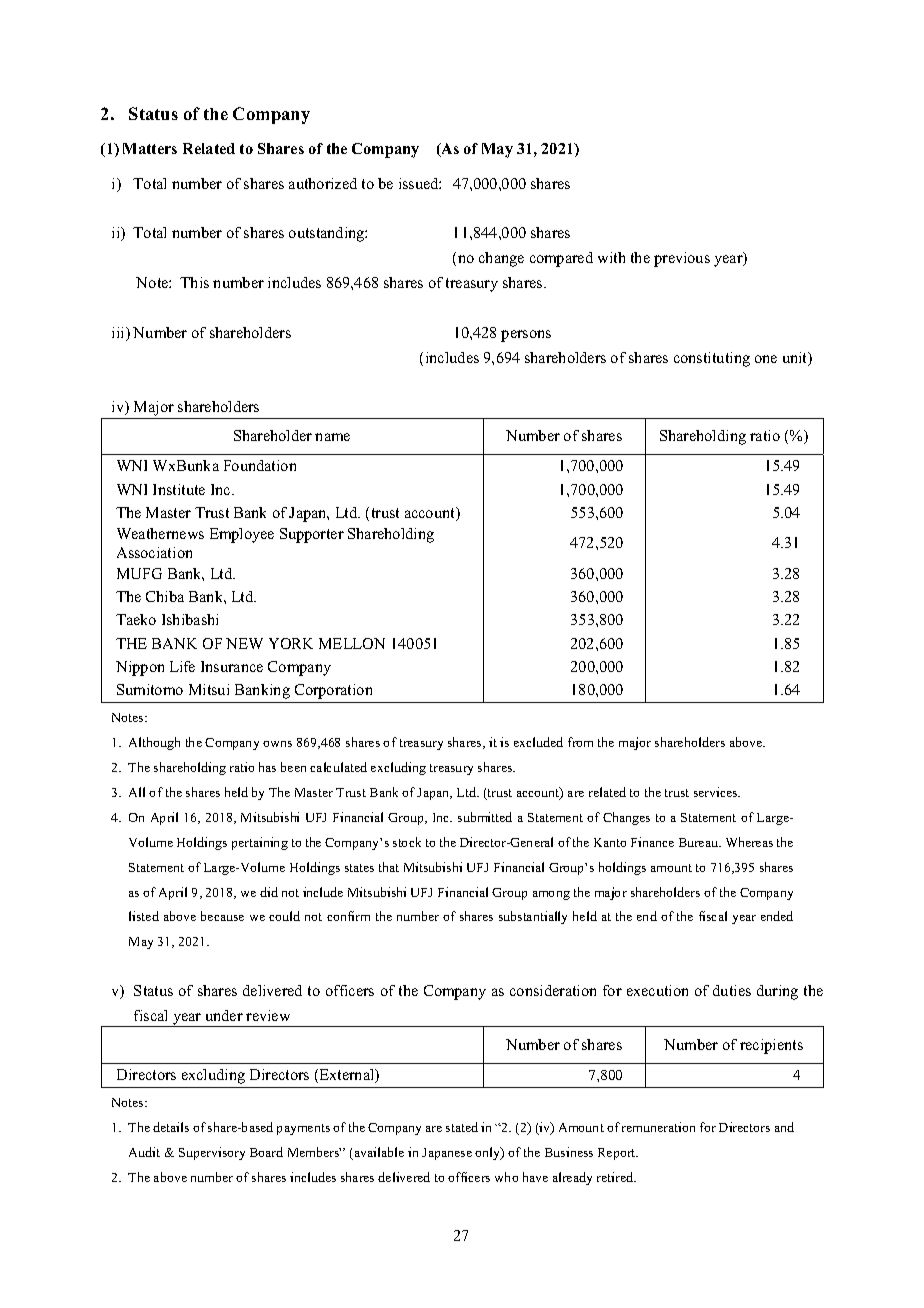  Describe the element at coordinates (682, 259) in the image. I see `previous` at that location.
